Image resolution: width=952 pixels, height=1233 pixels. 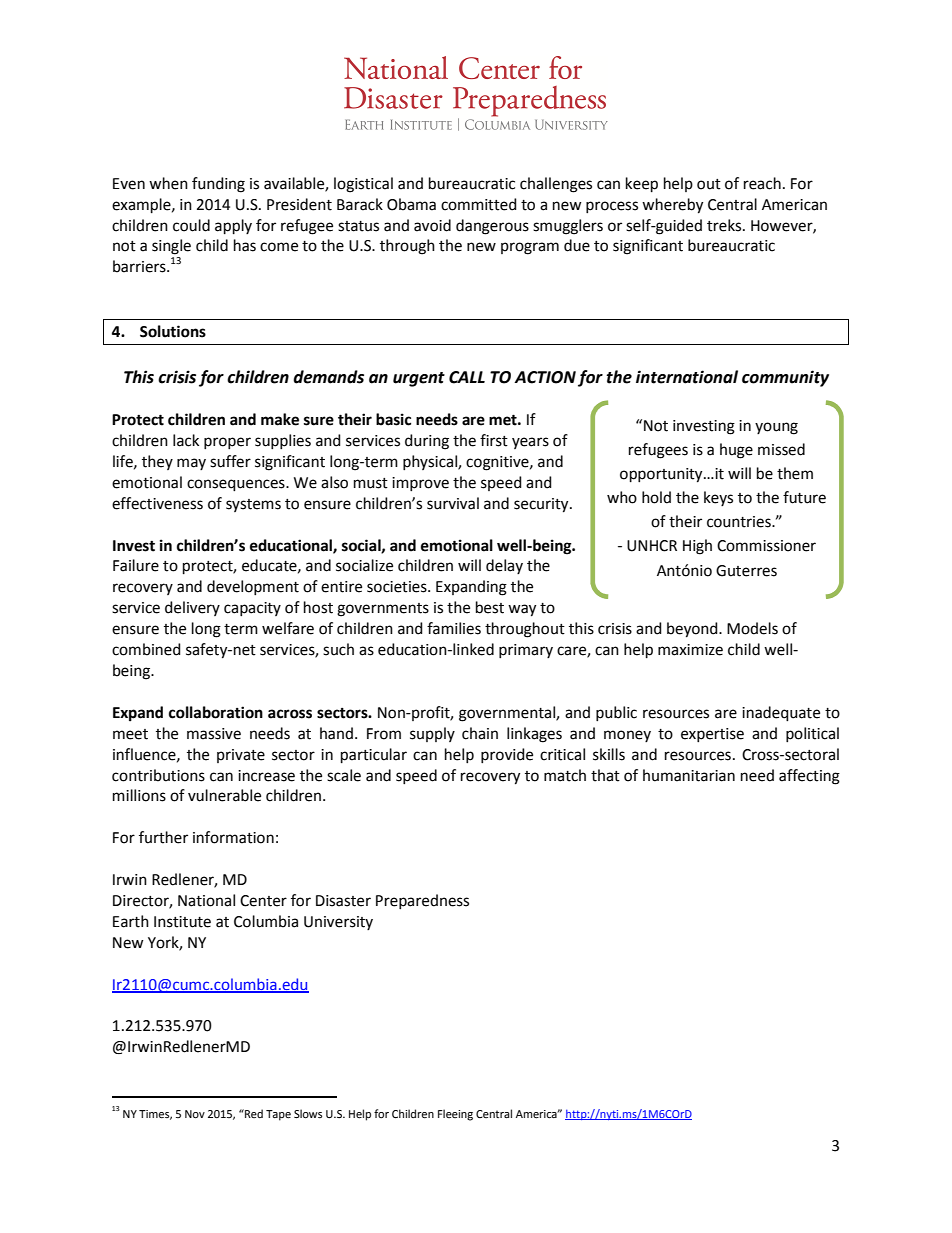 What do you see at coordinates (224, 795) in the screenshot?
I see `vulnerable` at bounding box center [224, 795].
